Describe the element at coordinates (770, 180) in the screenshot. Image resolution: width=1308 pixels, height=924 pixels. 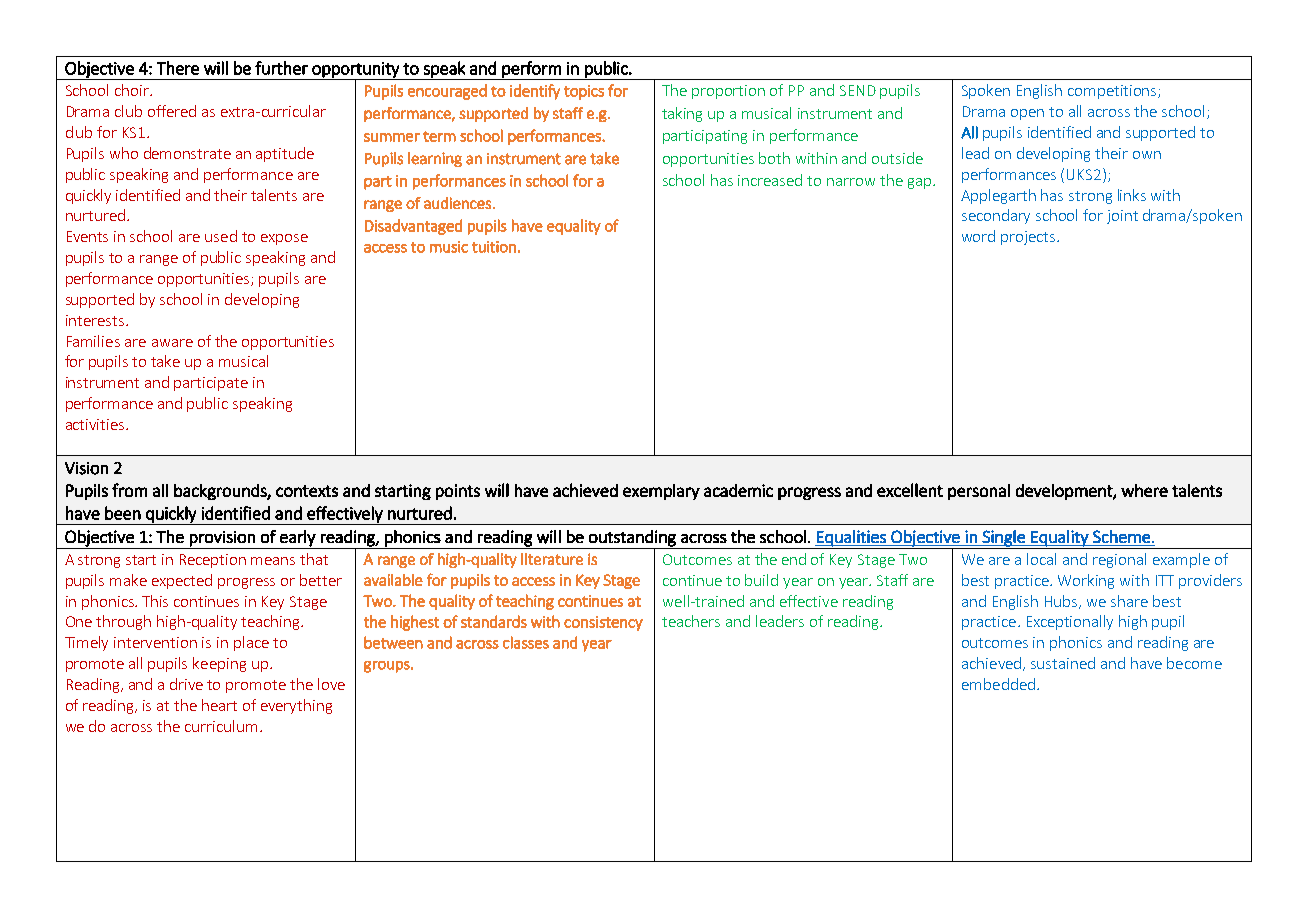
I see `increased` at that location.
